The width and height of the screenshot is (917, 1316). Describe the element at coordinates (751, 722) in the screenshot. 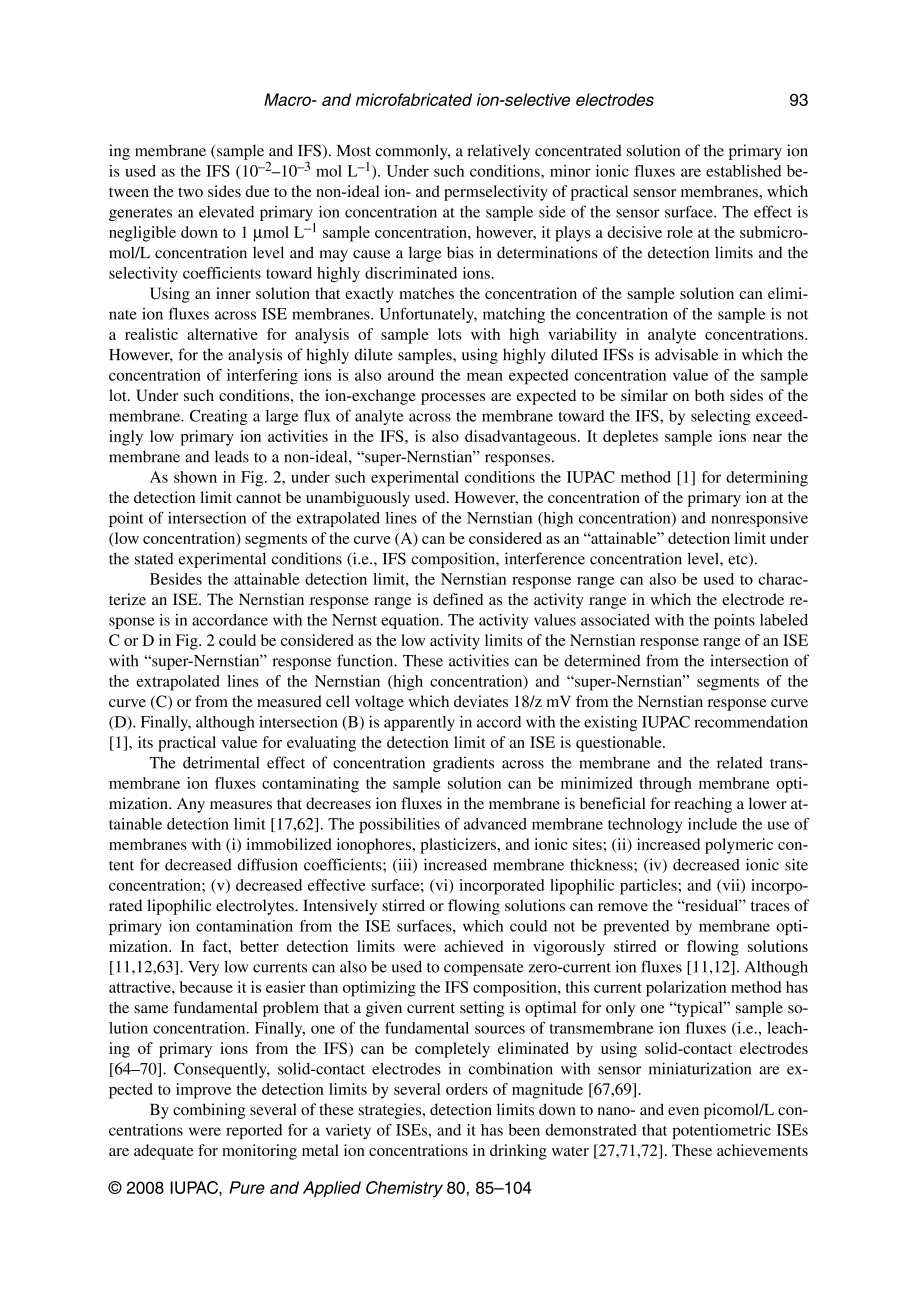

I see `recommendation` at that location.
